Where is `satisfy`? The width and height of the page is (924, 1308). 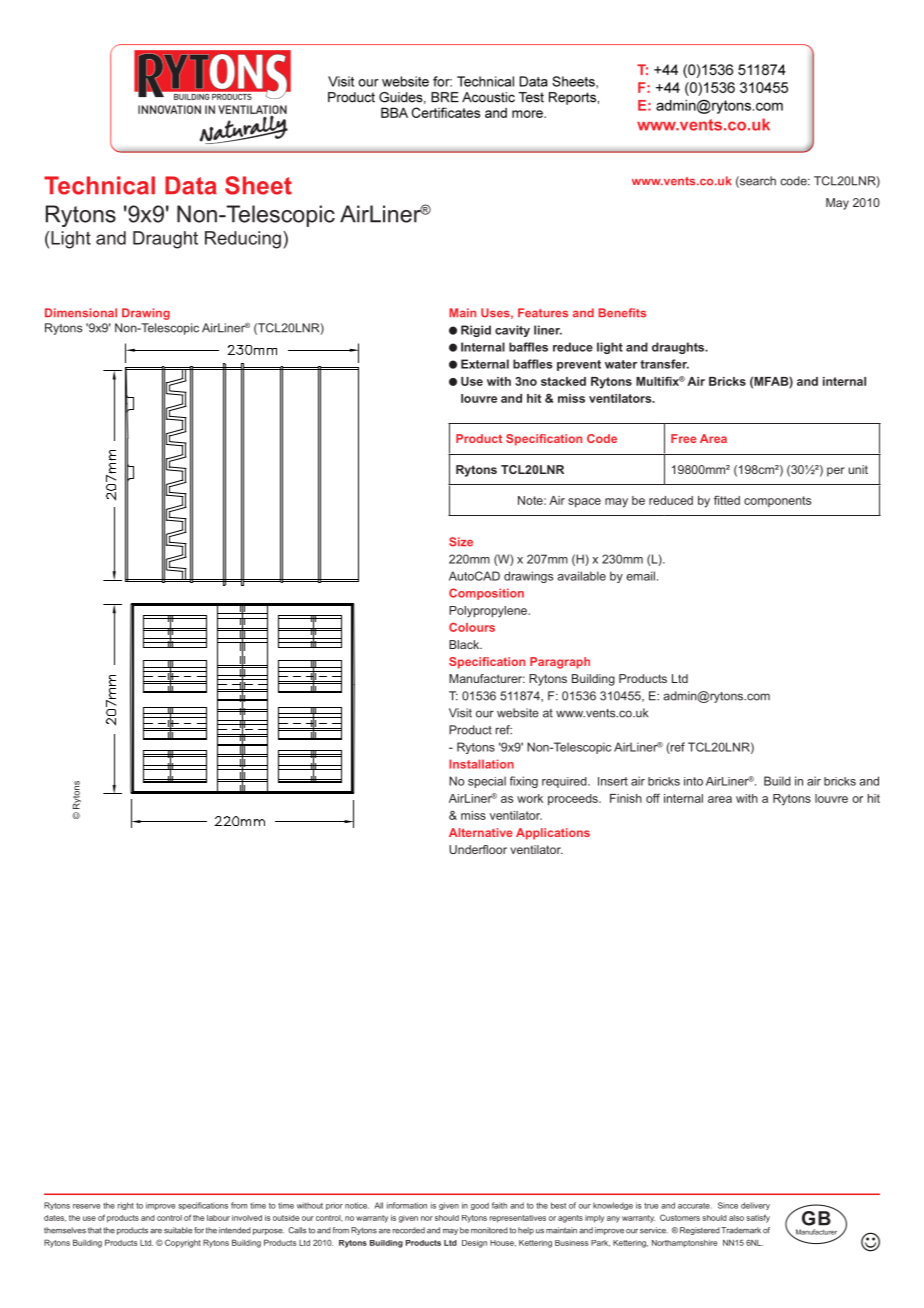
satisfy is located at coordinates (758, 1218).
